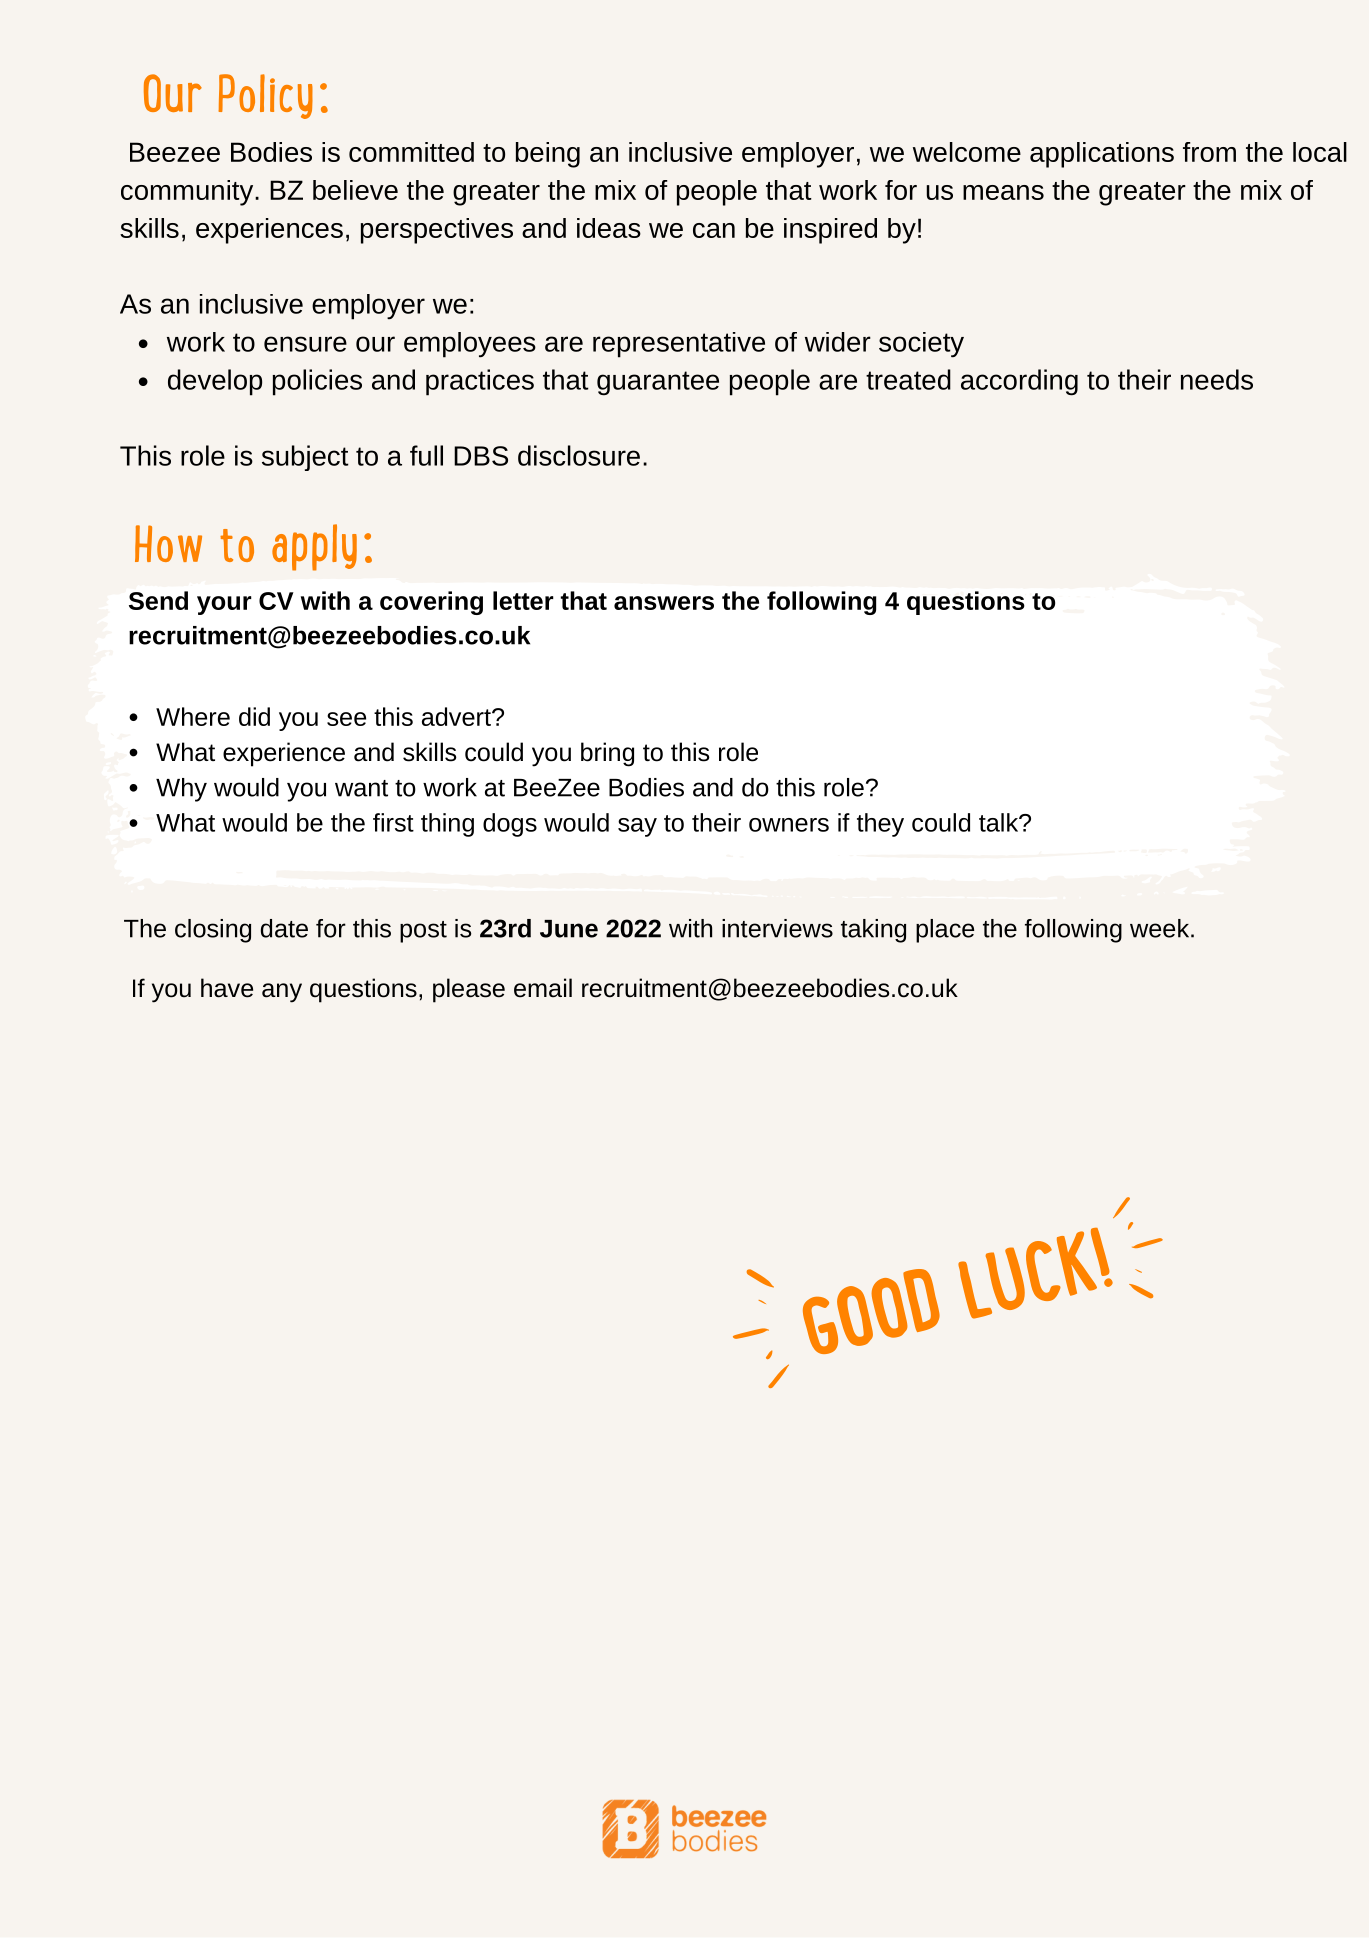 This image has width=1369, height=1939. I want to click on from, so click(1209, 152).
